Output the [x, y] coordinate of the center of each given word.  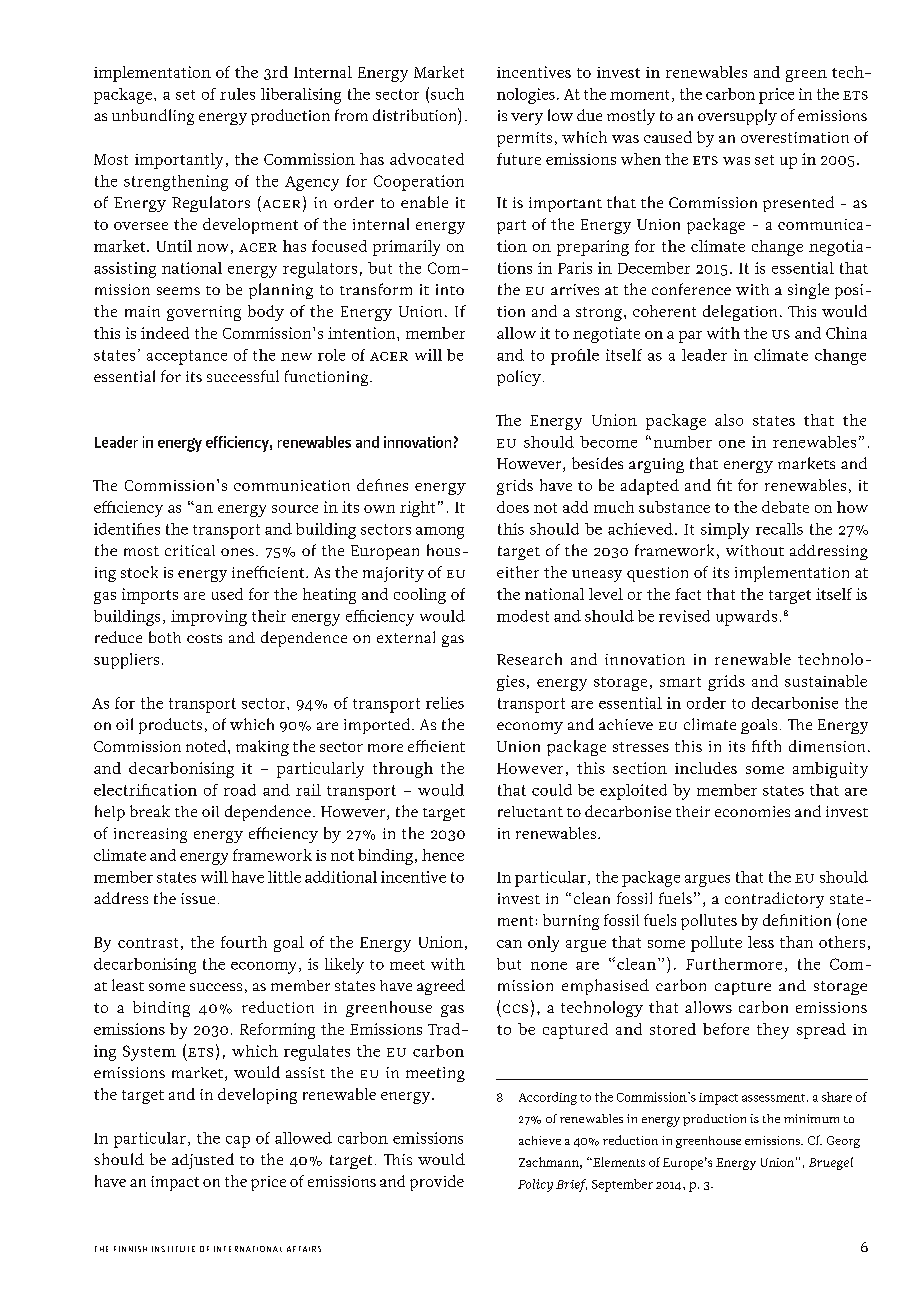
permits [524, 139]
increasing [150, 835]
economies [752, 811]
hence [443, 855]
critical [190, 550]
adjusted [203, 1161]
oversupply [737, 117]
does [513, 507]
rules [237, 94]
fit [724, 485]
